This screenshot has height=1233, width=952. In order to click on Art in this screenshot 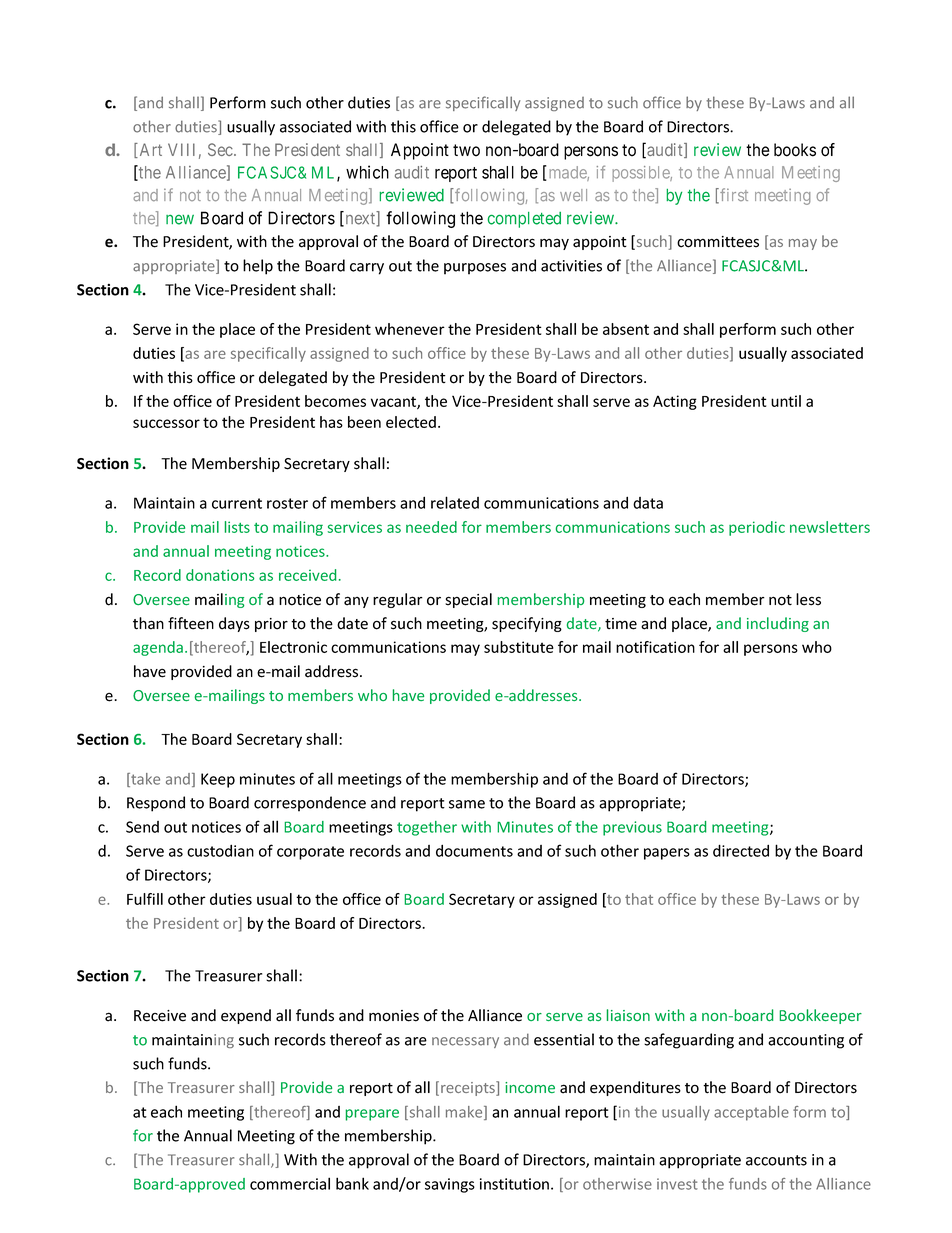, I will do `click(149, 150)`.
